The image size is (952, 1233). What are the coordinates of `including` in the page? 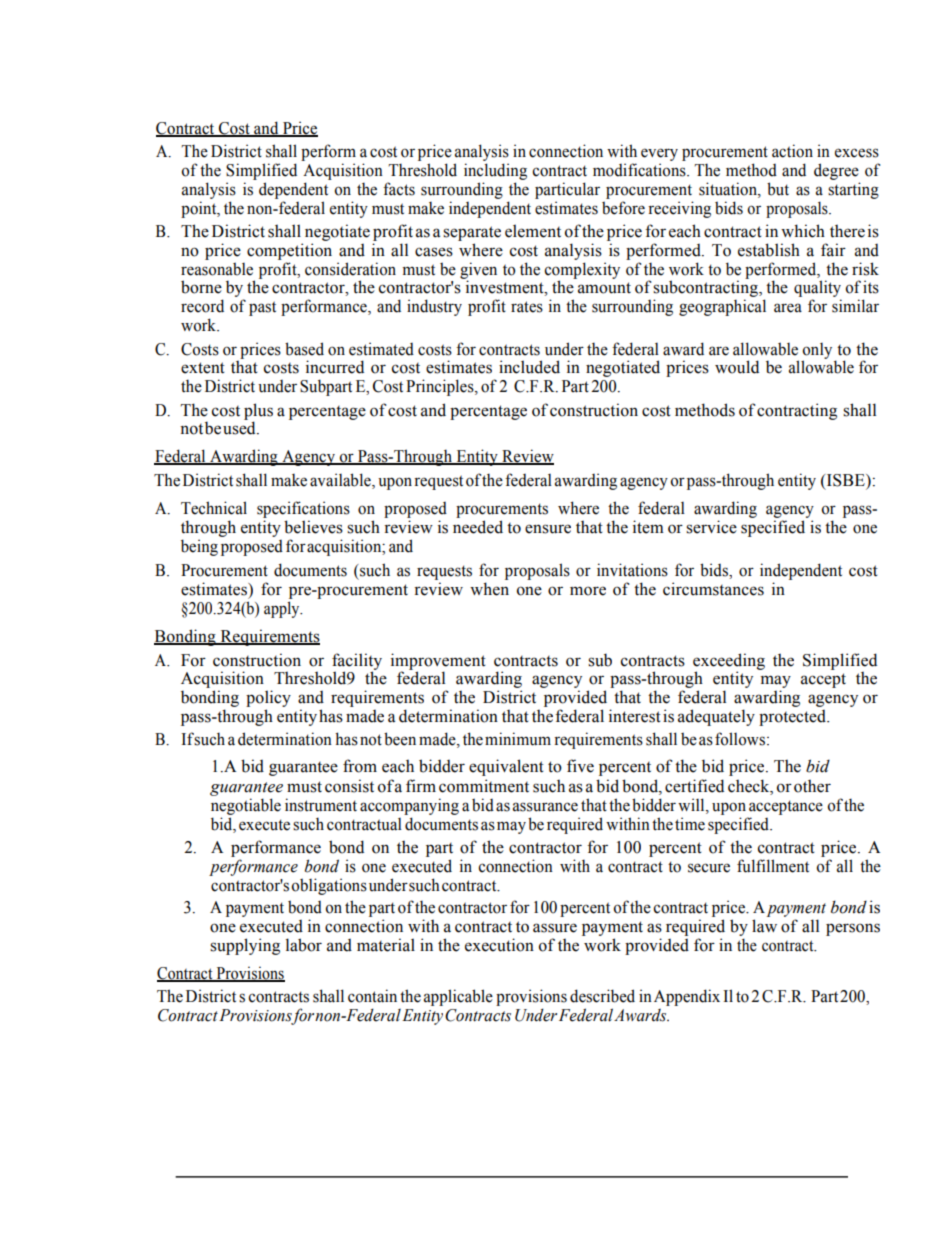 It's located at (495, 171).
